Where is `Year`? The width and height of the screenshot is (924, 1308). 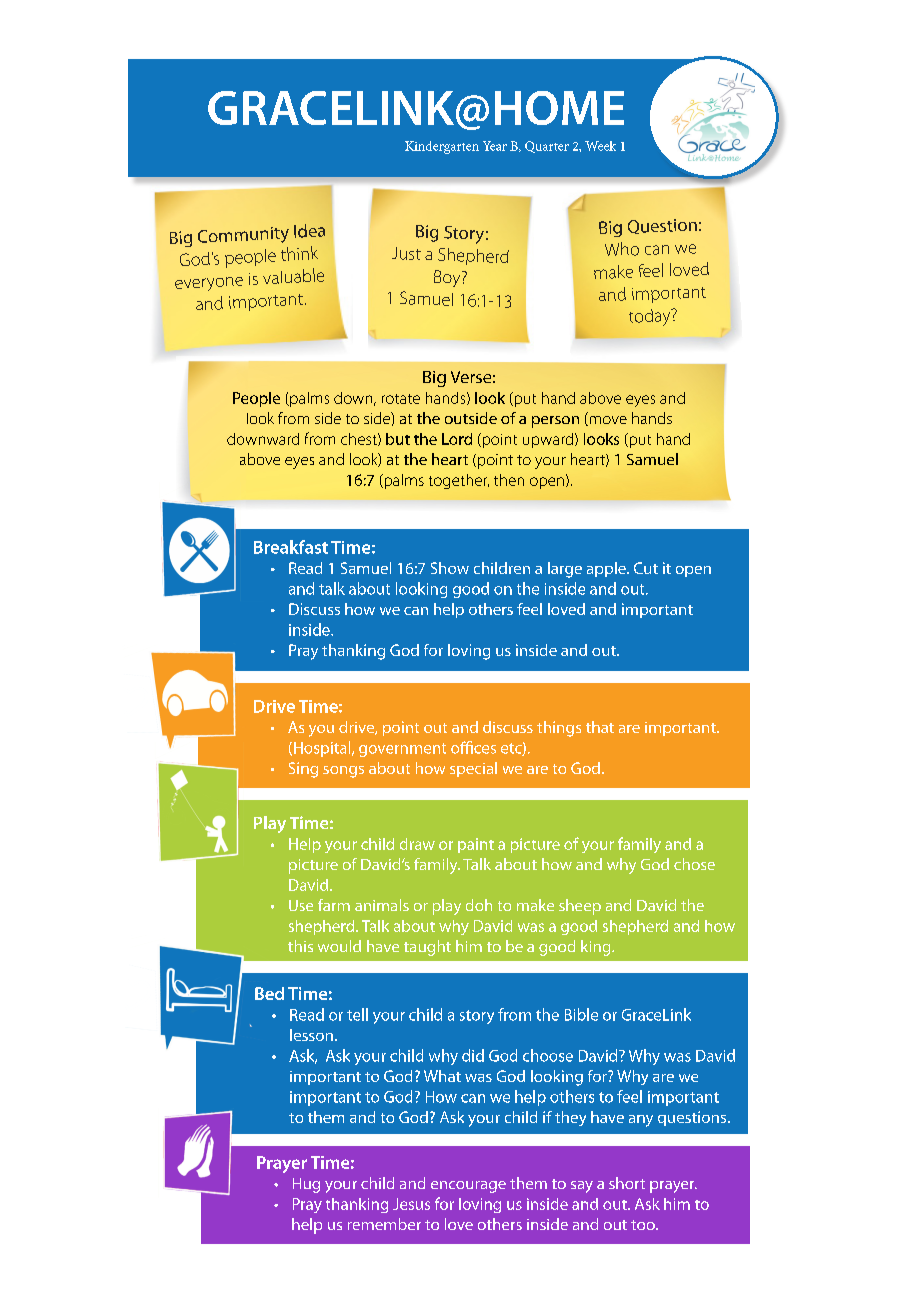 Year is located at coordinates (495, 146).
